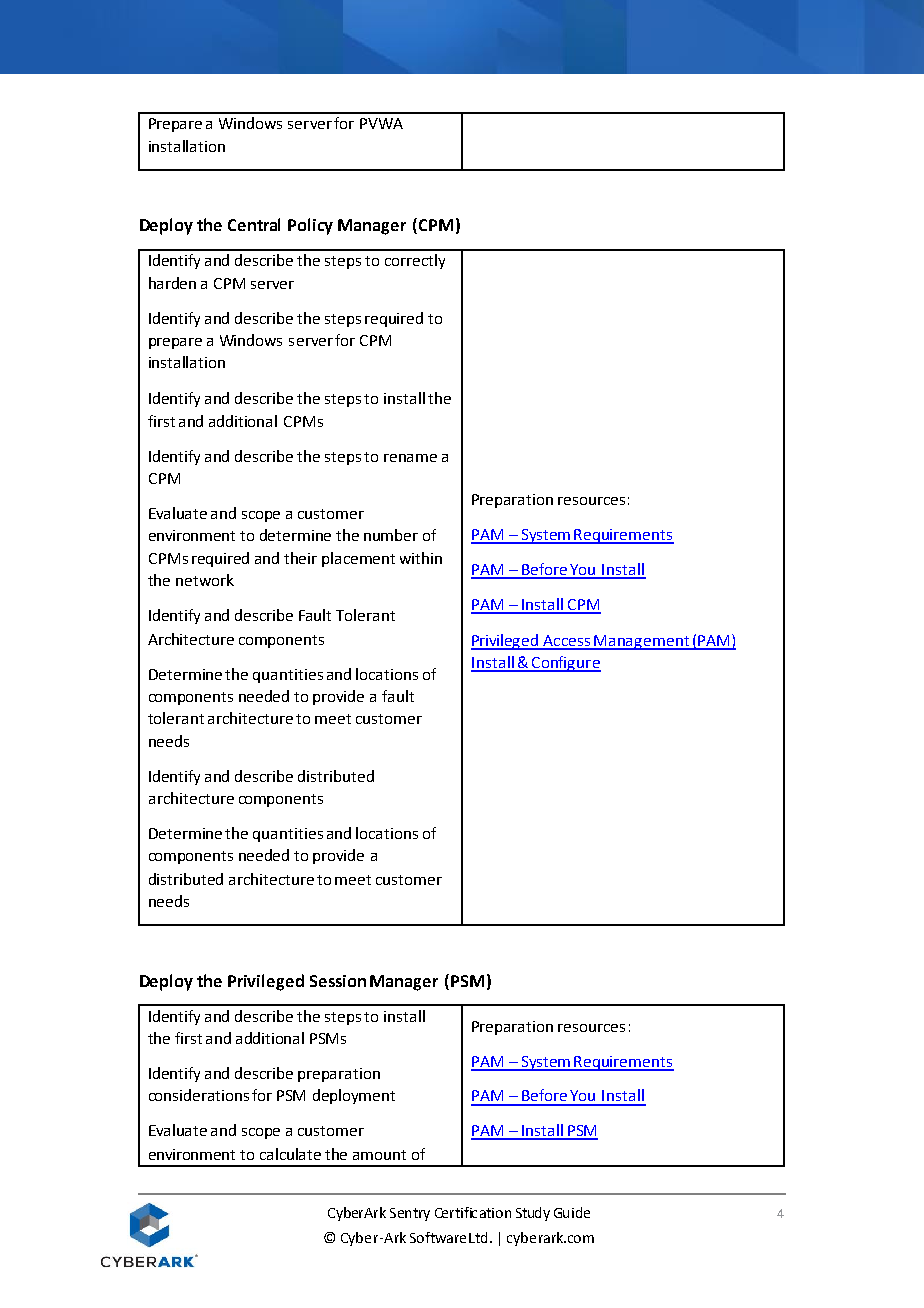 This screenshot has height=1308, width=924. Describe the element at coordinates (205, 580) in the screenshot. I see `network` at that location.
